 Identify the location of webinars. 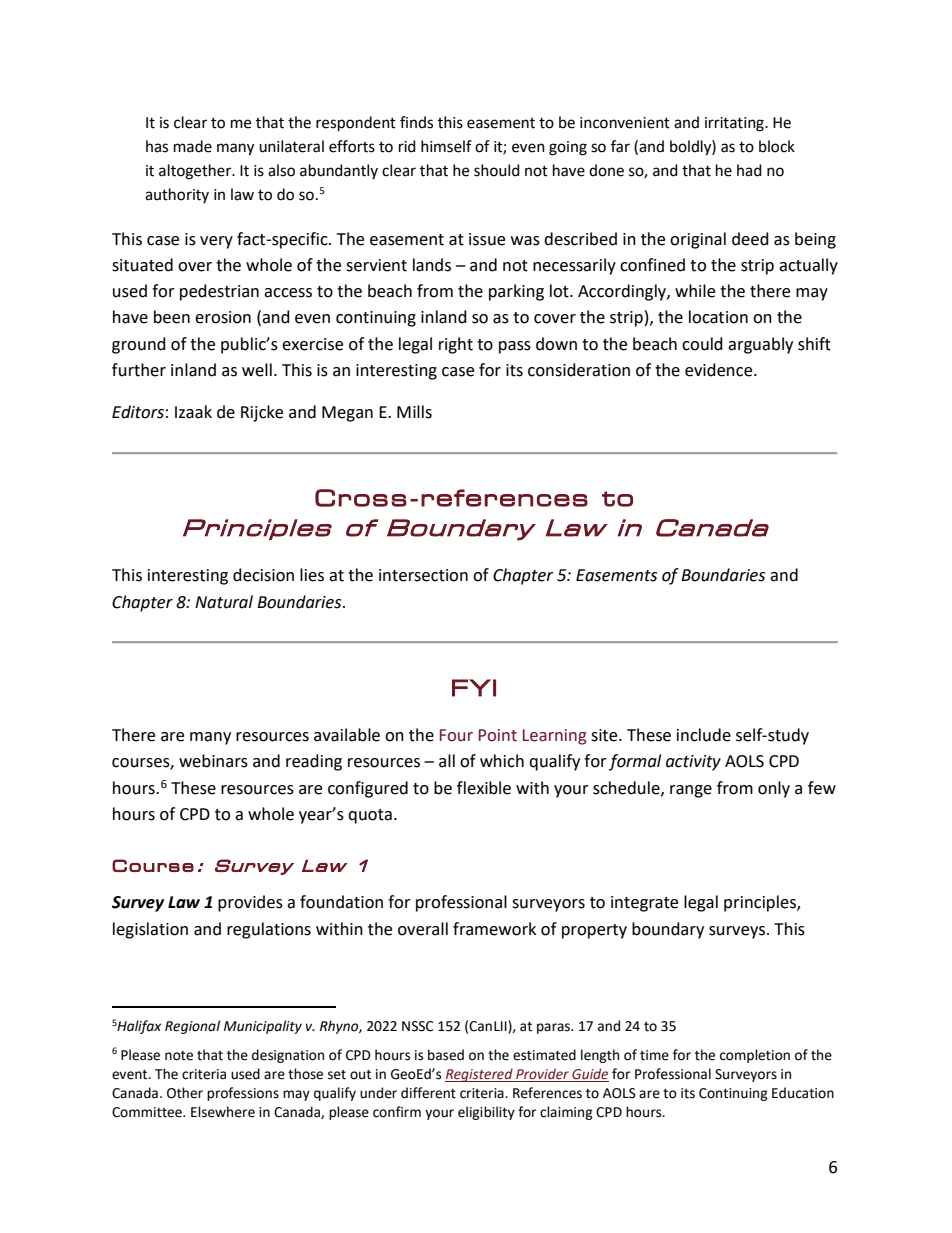
(213, 761).
